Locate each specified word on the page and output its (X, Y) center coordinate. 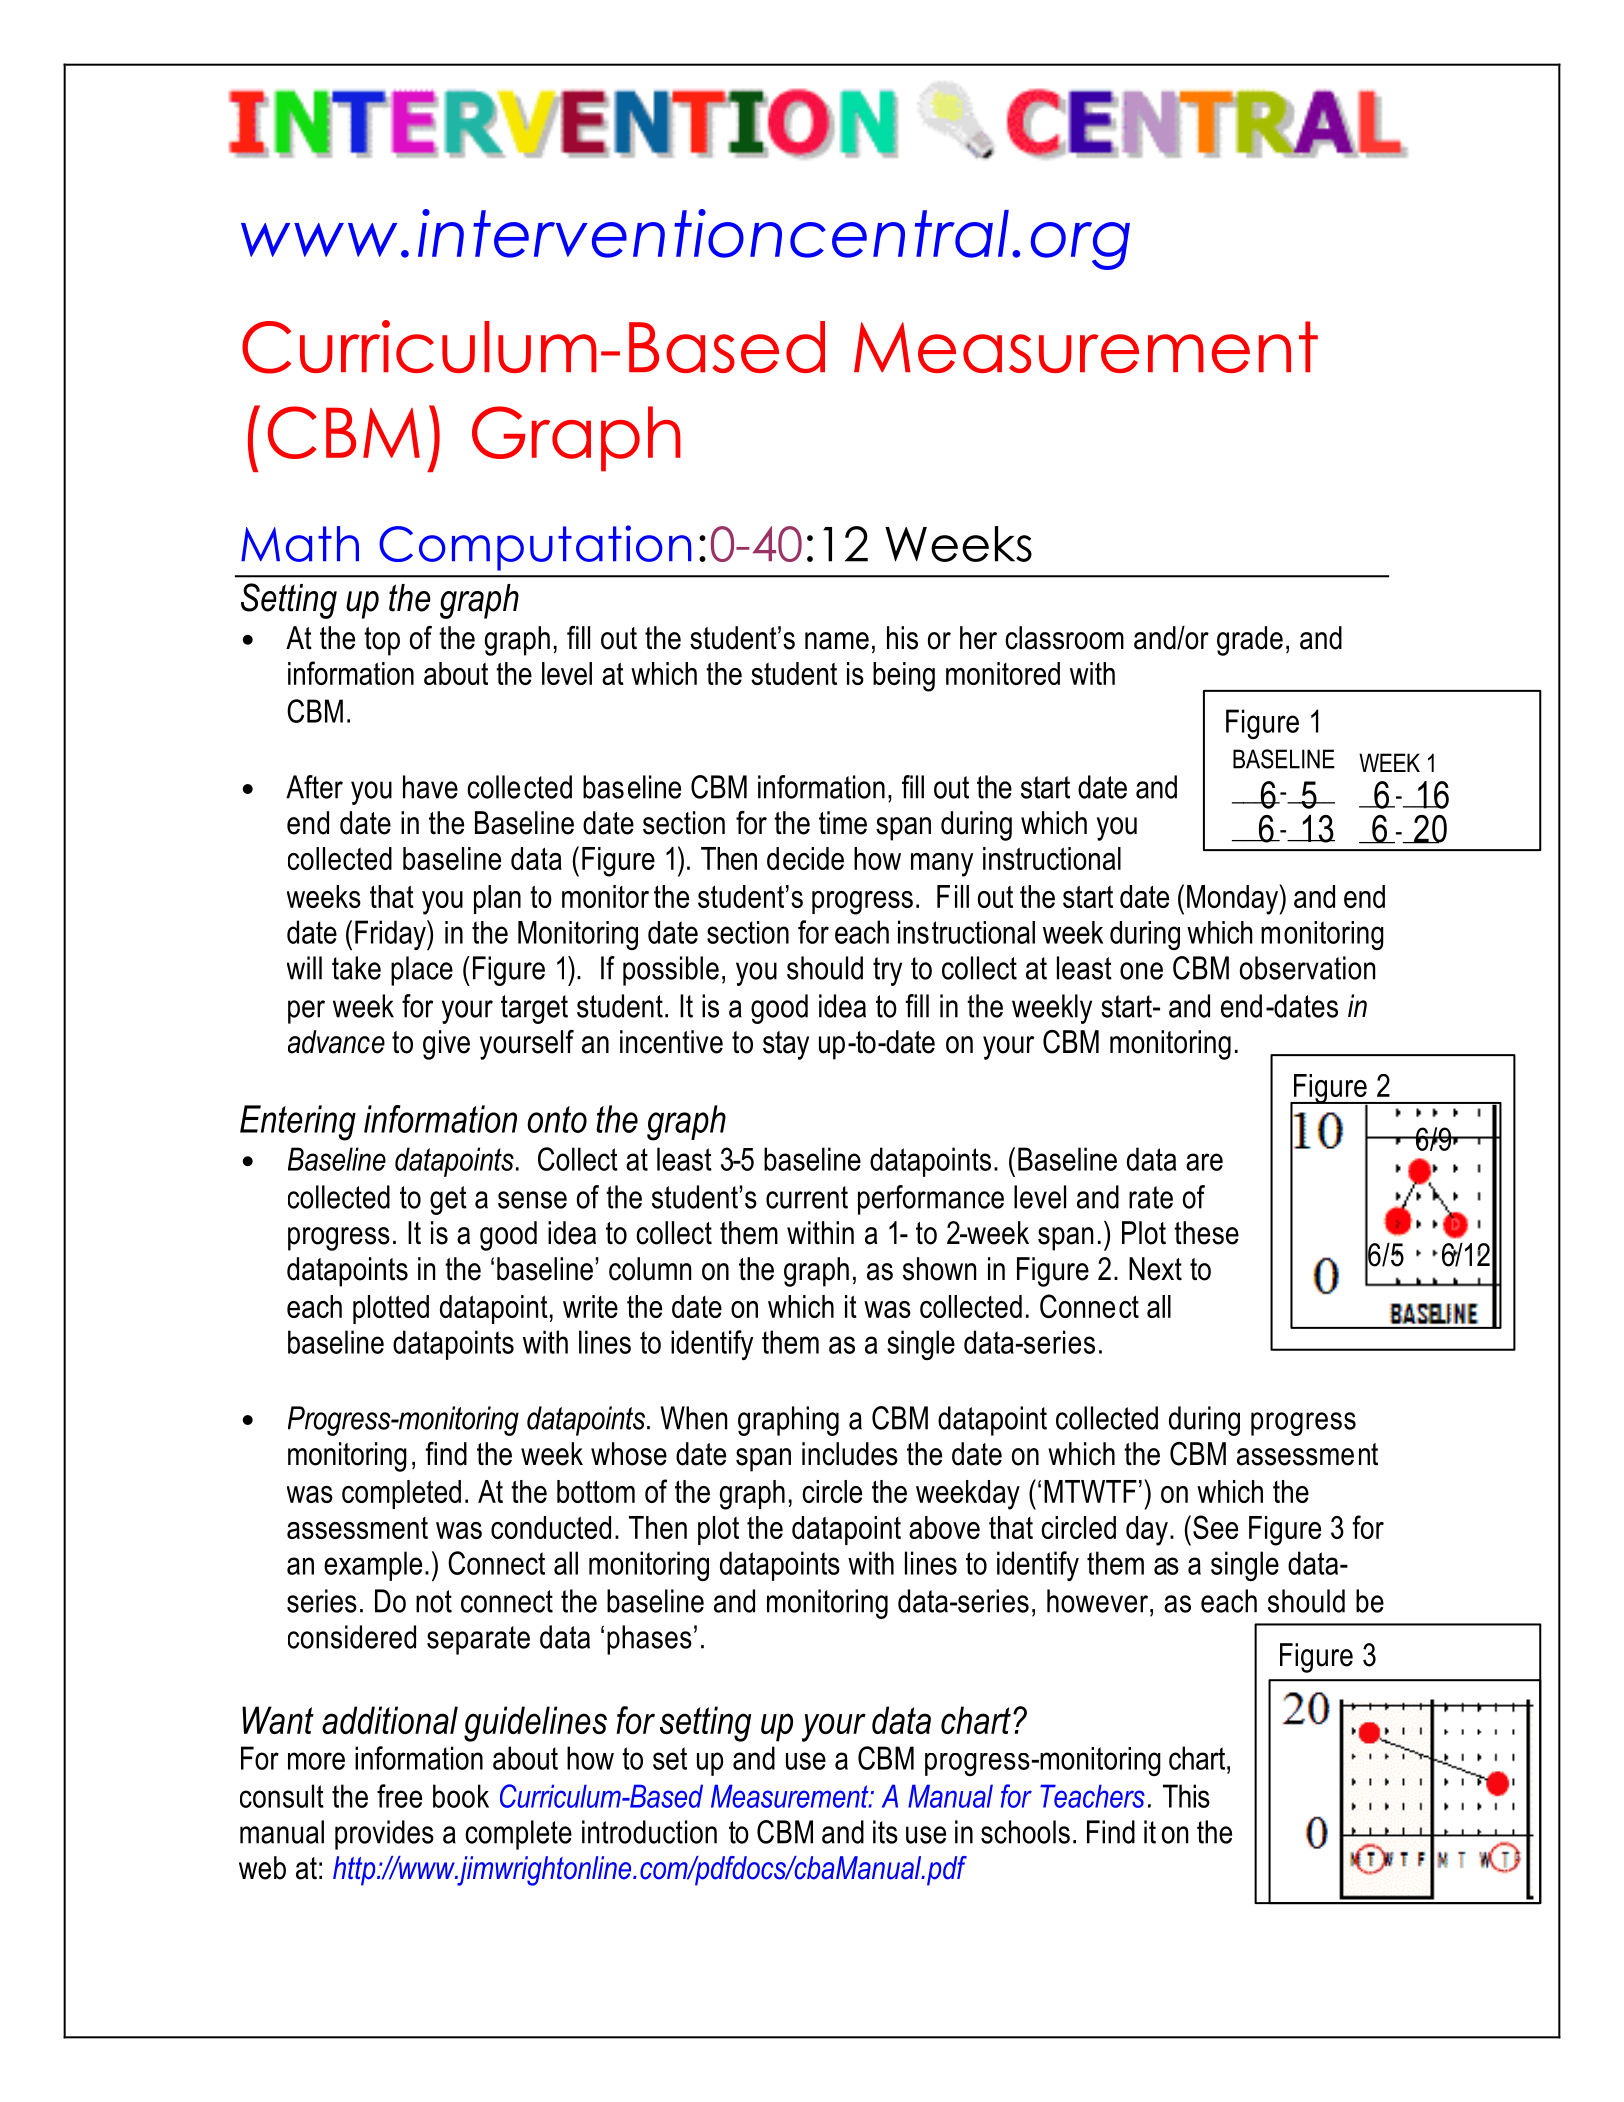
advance (336, 1042)
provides (384, 1835)
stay (786, 1045)
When (694, 1418)
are (1204, 1162)
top (382, 641)
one (1141, 971)
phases (649, 1640)
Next (1155, 1269)
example (373, 1566)
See (1215, 1527)
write (590, 1306)
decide (805, 858)
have (430, 787)
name (837, 641)
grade (1250, 641)
